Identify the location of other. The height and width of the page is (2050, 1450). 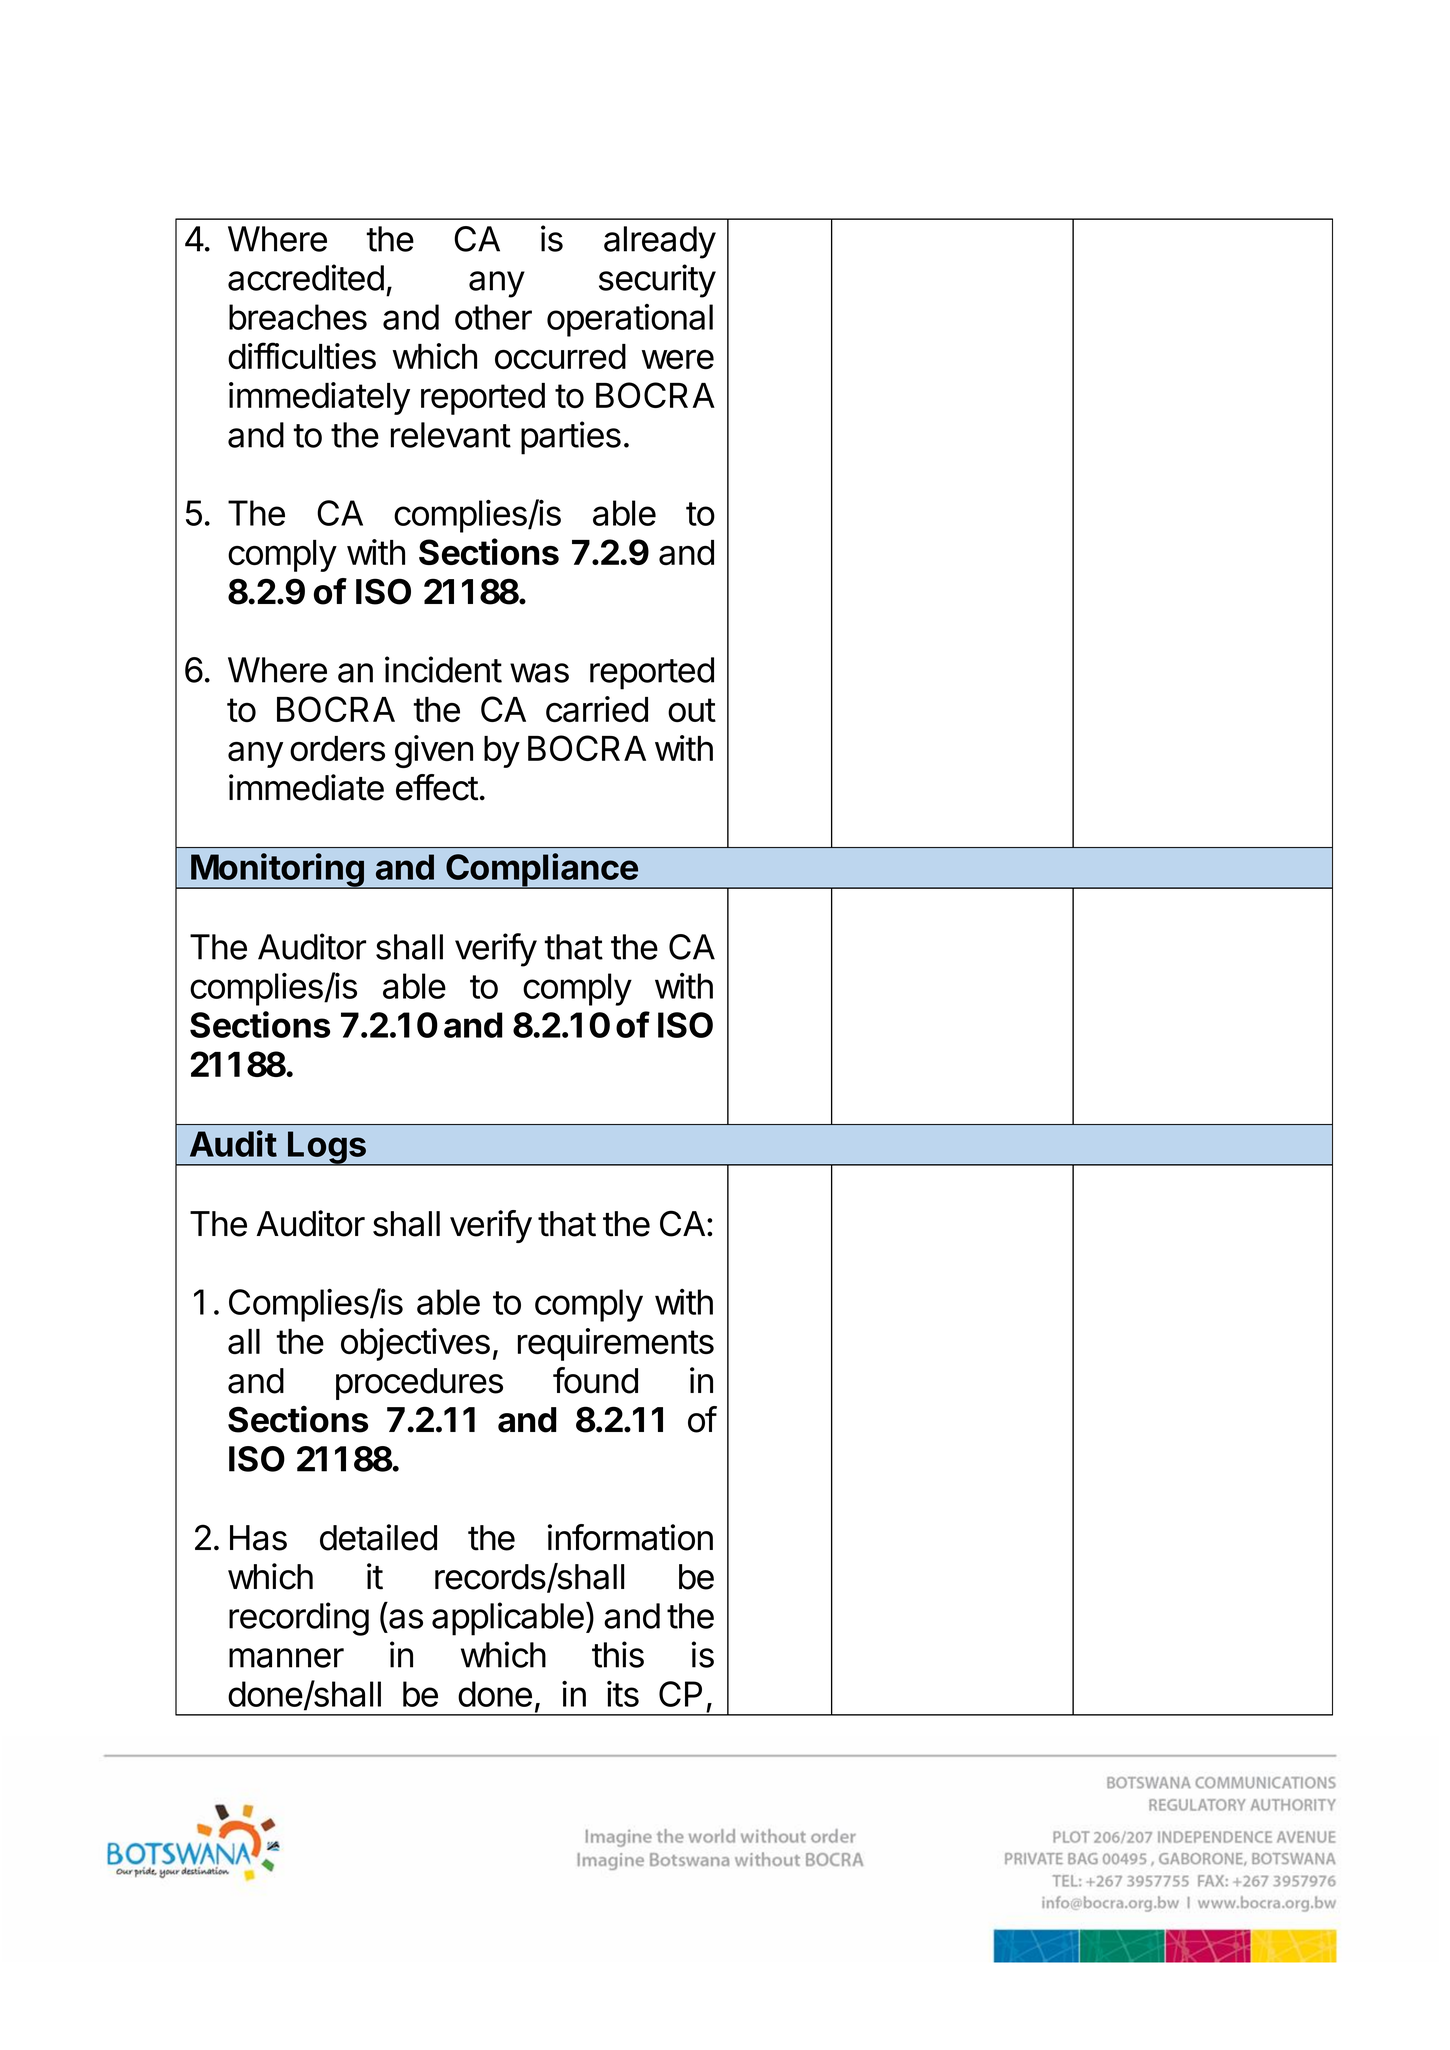
(493, 317).
